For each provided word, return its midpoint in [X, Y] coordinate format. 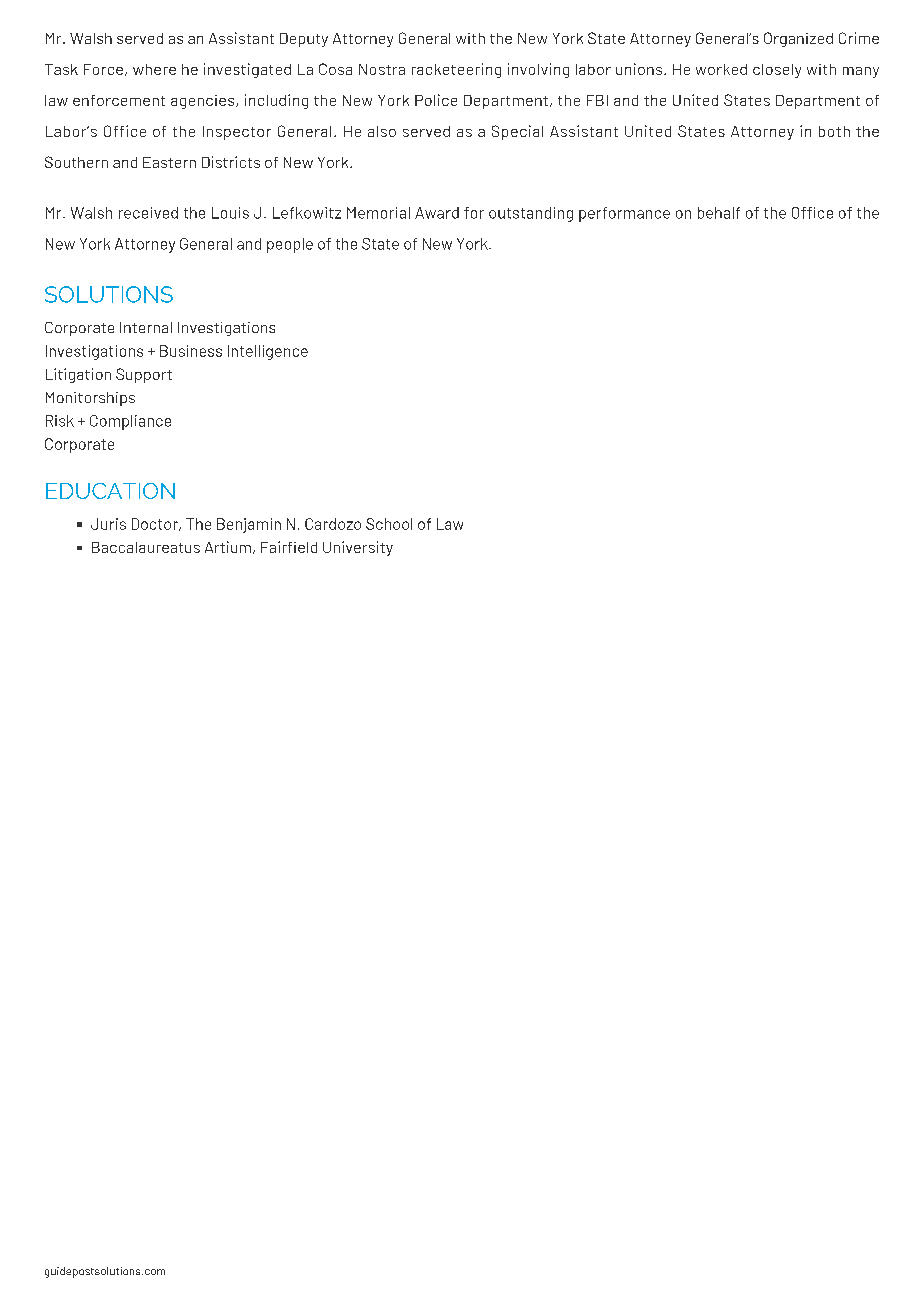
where [154, 69]
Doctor [156, 524]
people [290, 245]
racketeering [456, 70]
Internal [146, 327]
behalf [719, 213]
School [389, 524]
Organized [798, 39]
